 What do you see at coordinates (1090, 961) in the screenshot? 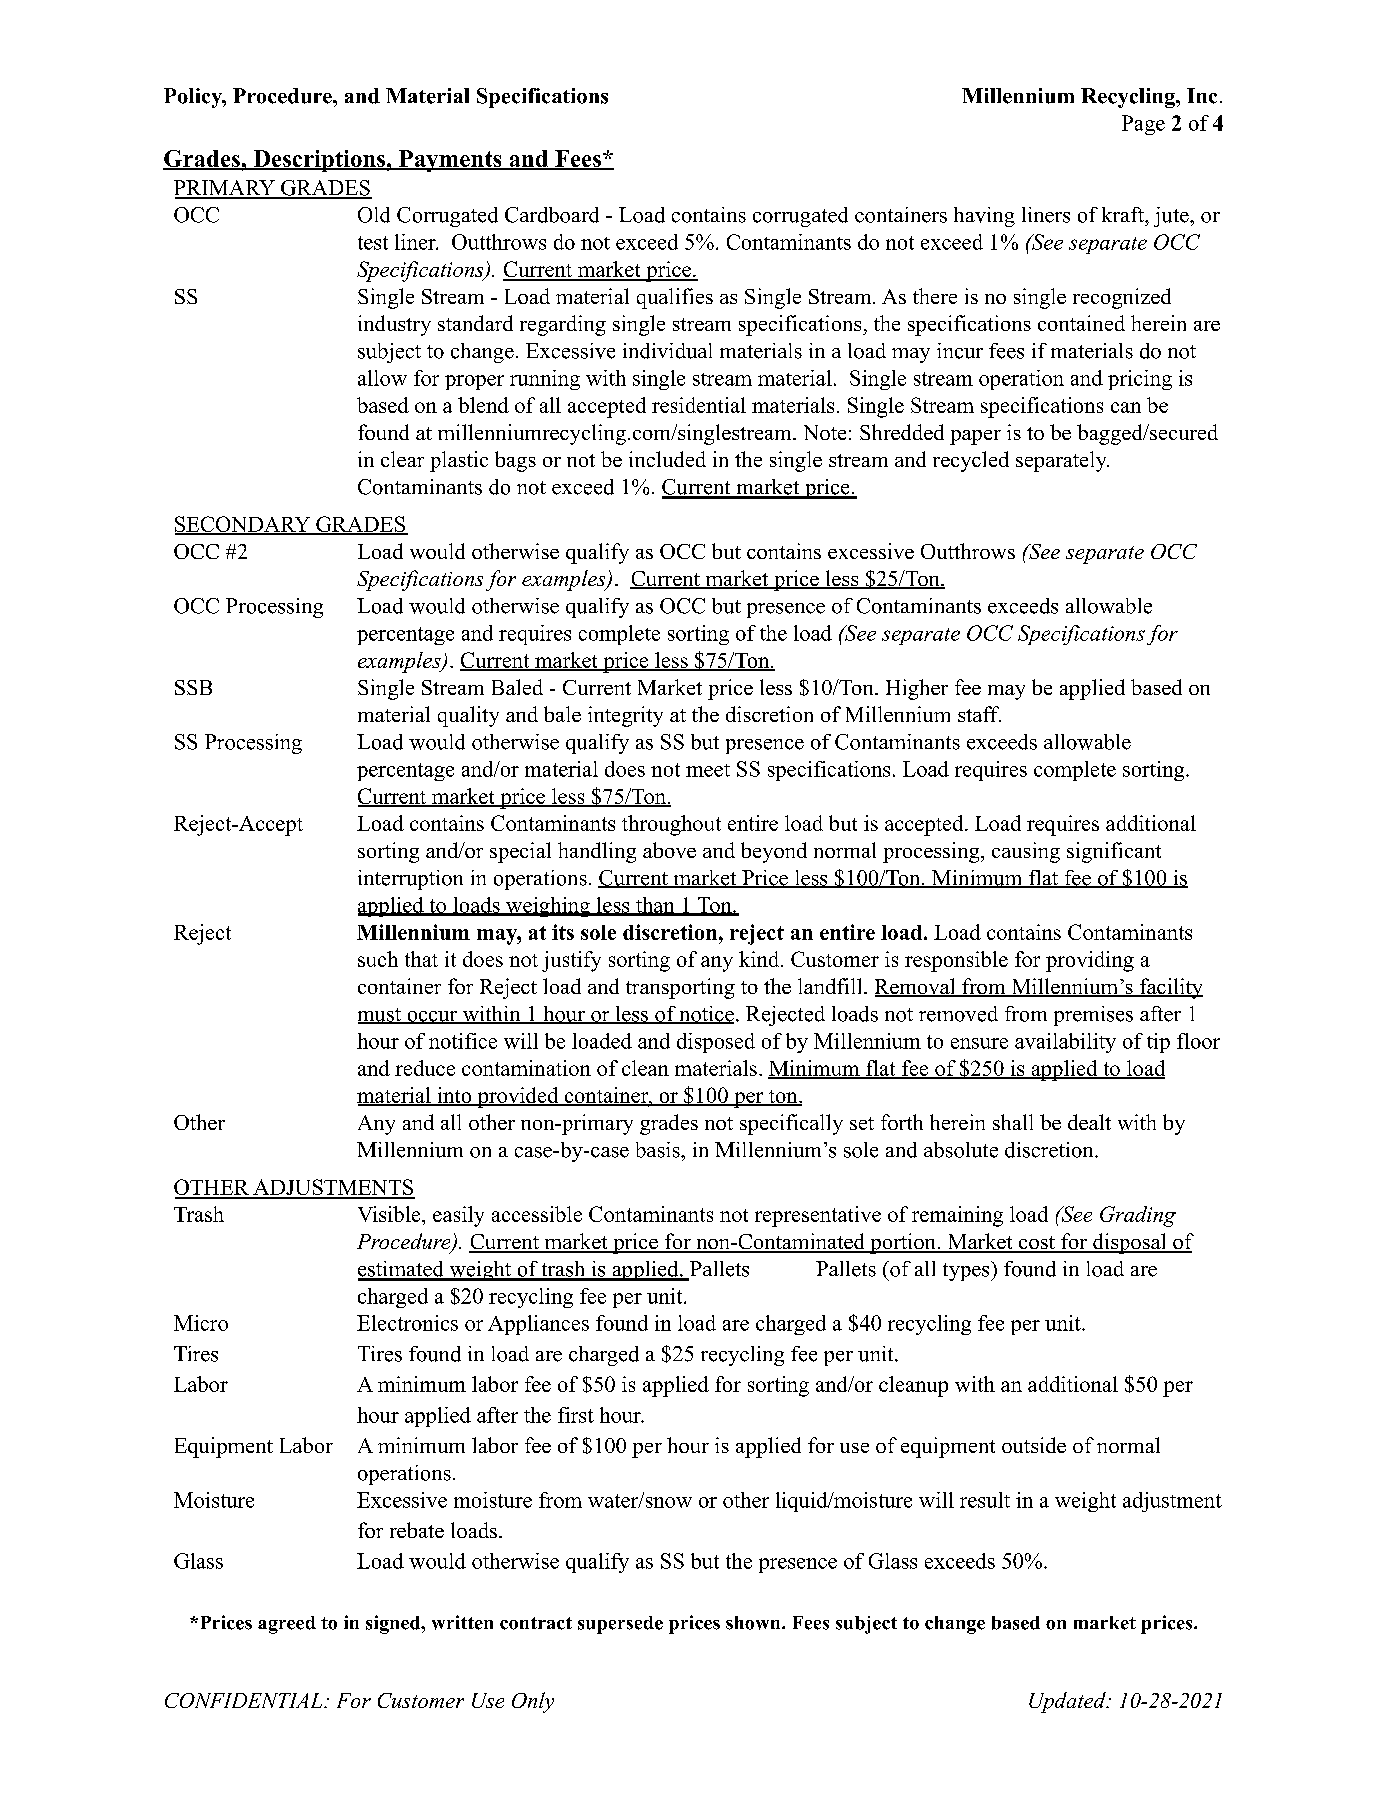
I see `providing` at bounding box center [1090, 961].
